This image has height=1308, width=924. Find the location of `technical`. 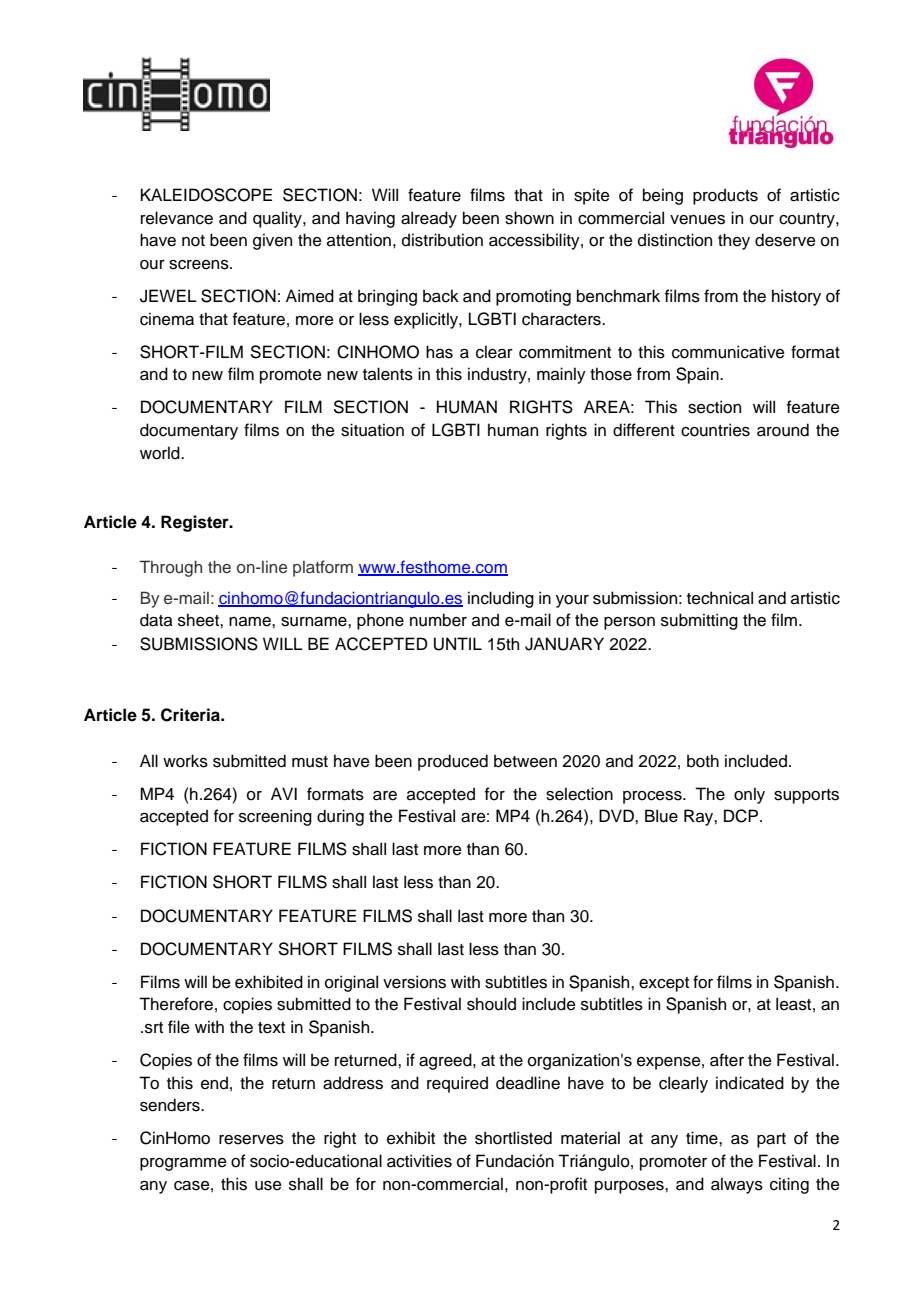

technical is located at coordinates (720, 598).
